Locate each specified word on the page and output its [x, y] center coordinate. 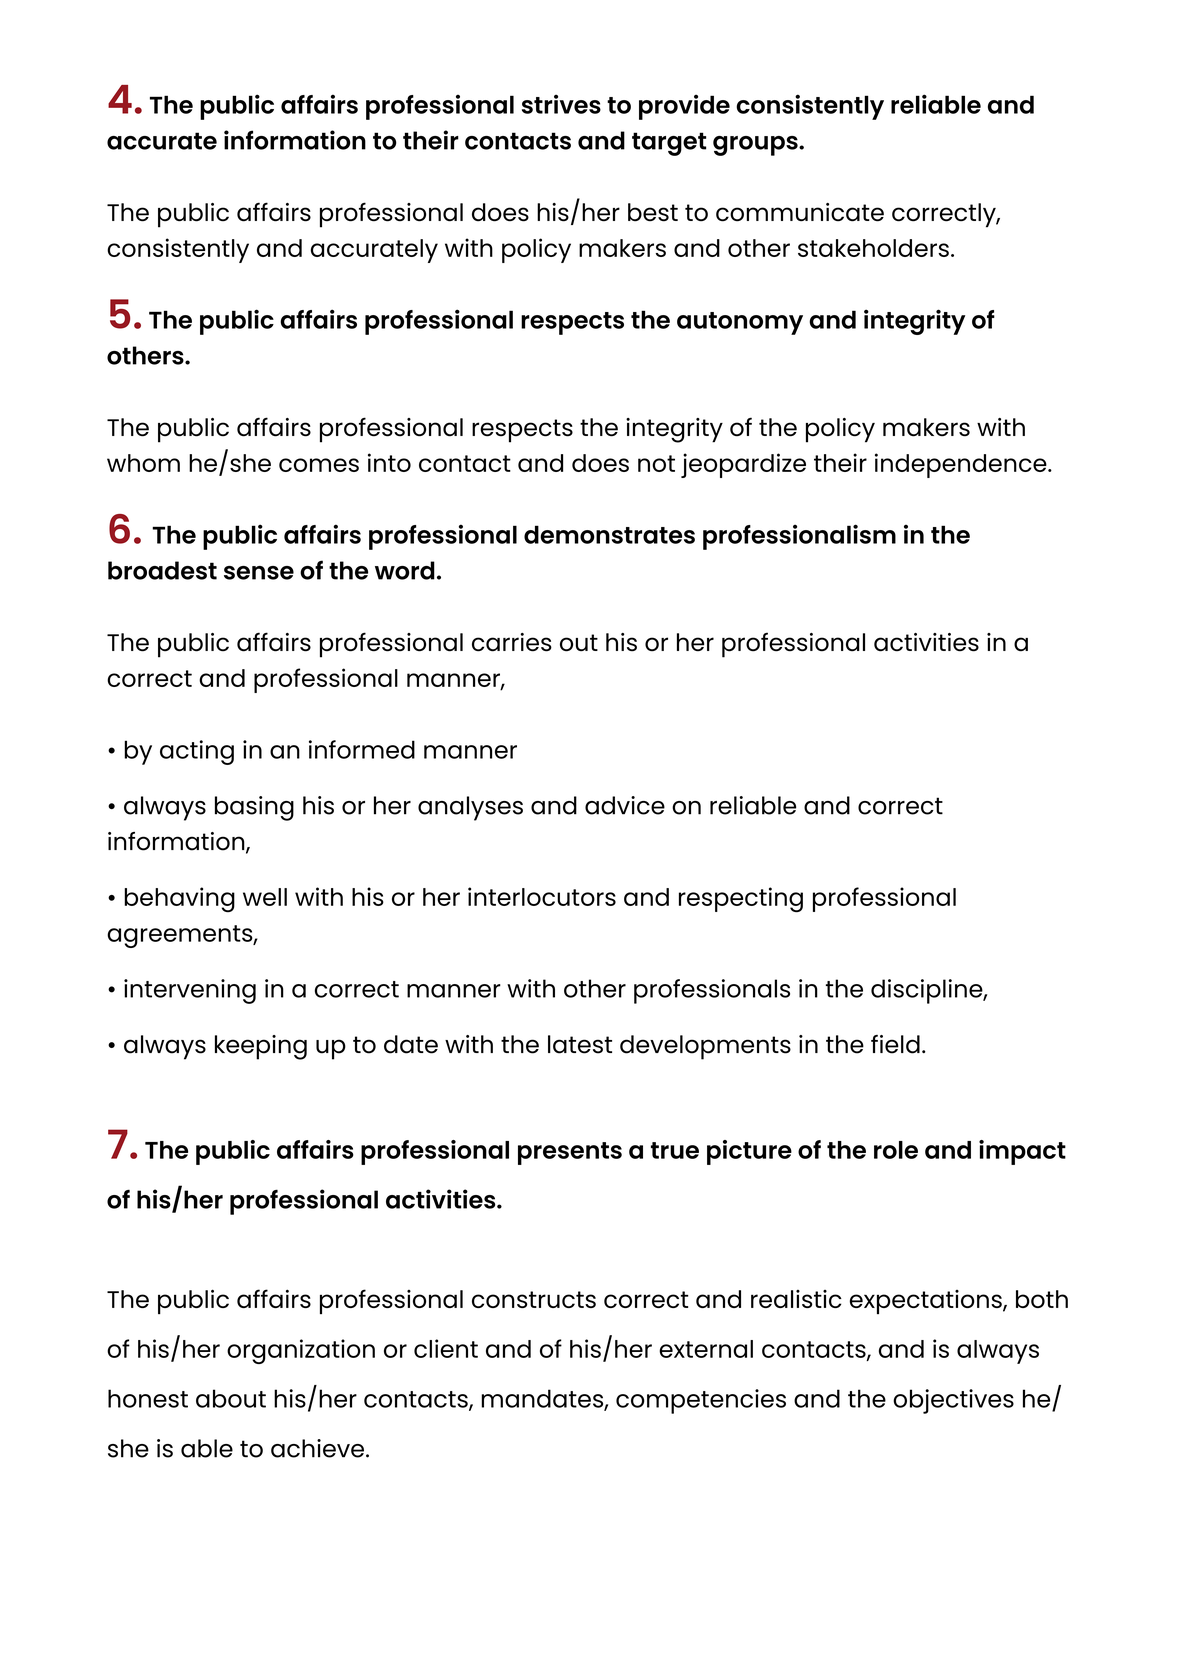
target [669, 144]
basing [254, 808]
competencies [701, 1401]
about [231, 1398]
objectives [953, 1401]
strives [561, 104]
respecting [741, 900]
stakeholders [873, 248]
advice [625, 805]
